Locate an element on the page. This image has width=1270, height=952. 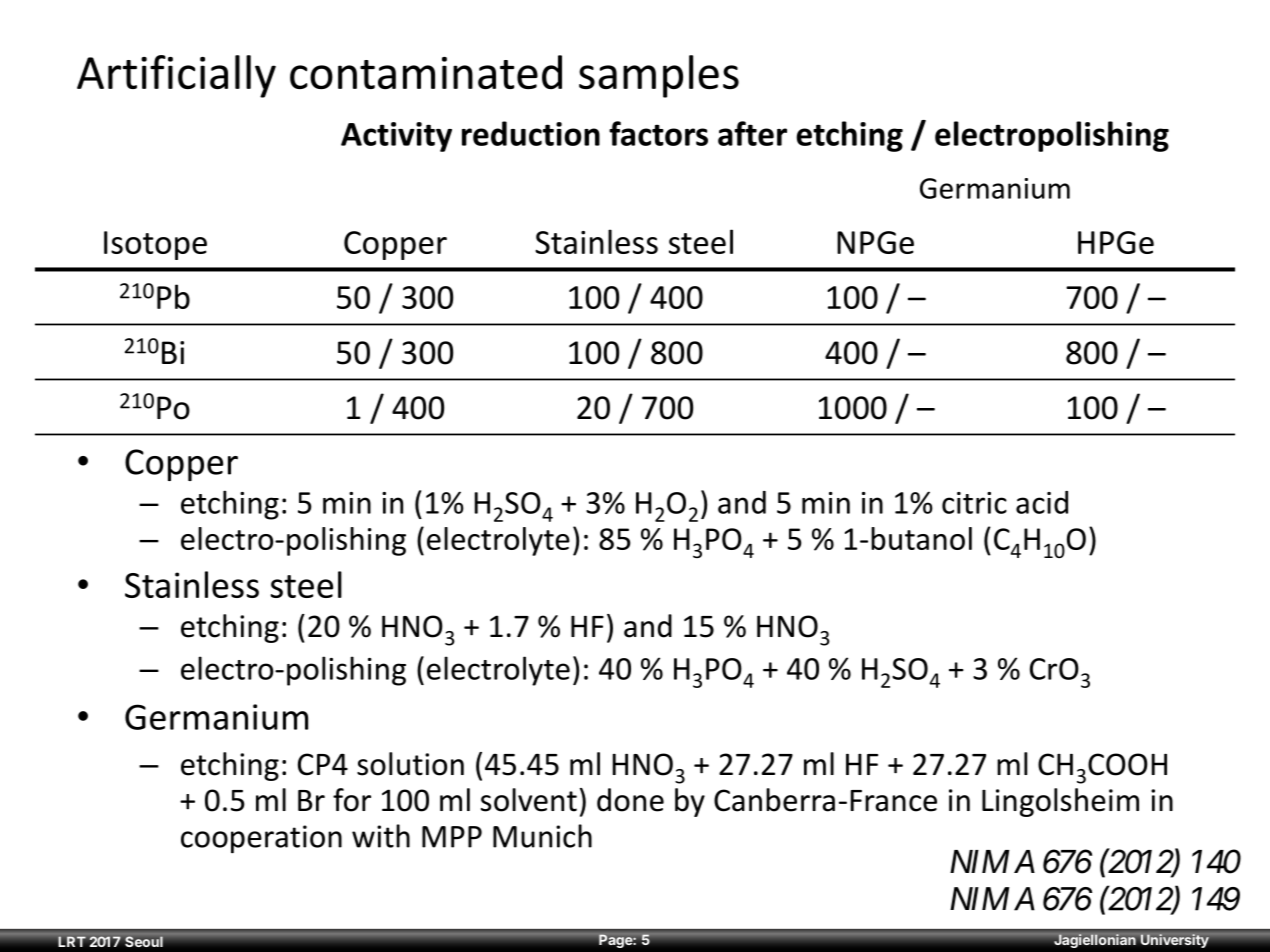
acid is located at coordinates (1042, 502).
